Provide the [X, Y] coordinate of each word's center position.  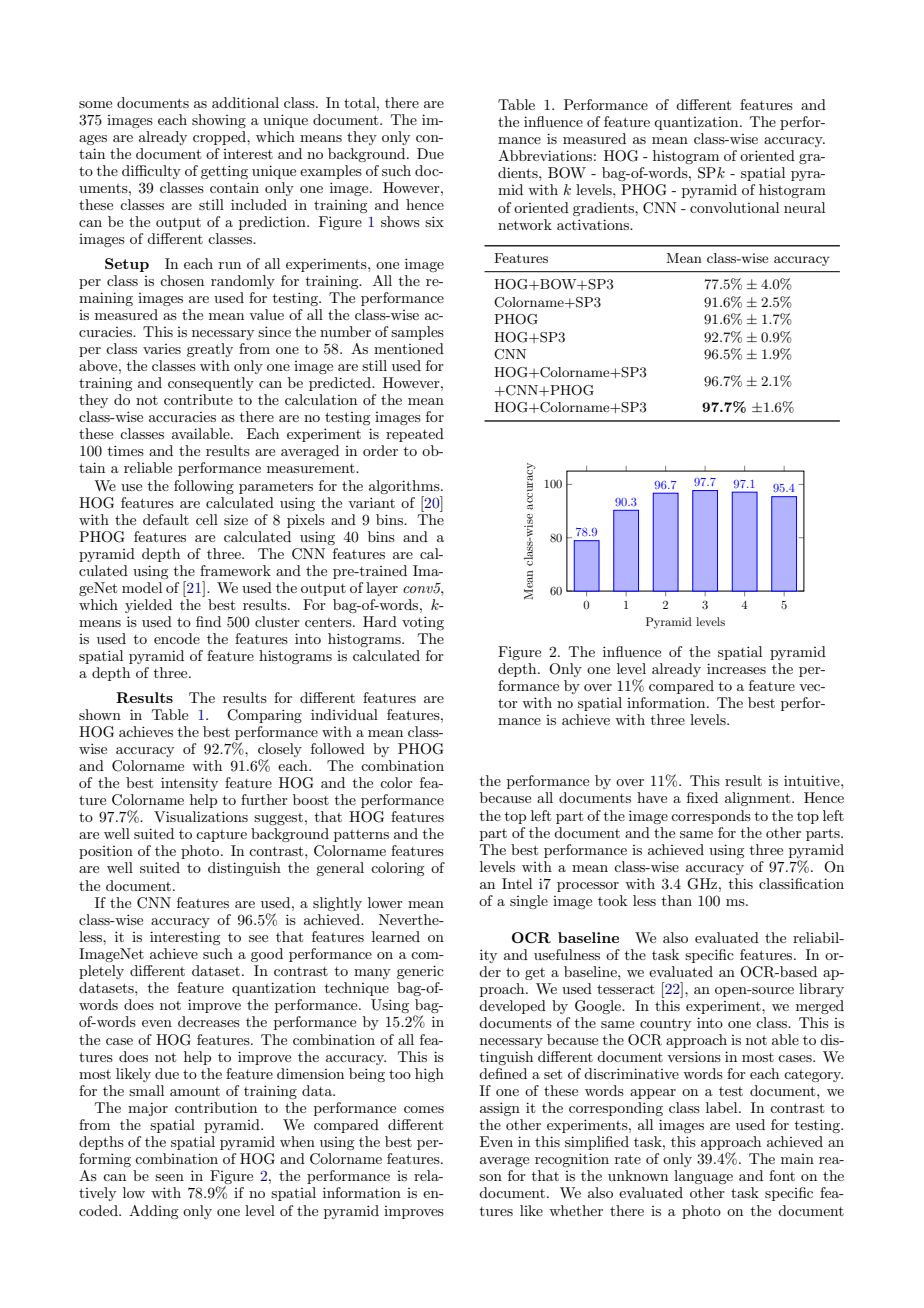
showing [219, 121]
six [434, 221]
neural [804, 207]
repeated [415, 435]
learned [396, 936]
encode [177, 638]
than [677, 900]
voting [423, 623]
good [267, 955]
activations [594, 224]
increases [736, 668]
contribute [198, 399]
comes [424, 1109]
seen [169, 1177]
